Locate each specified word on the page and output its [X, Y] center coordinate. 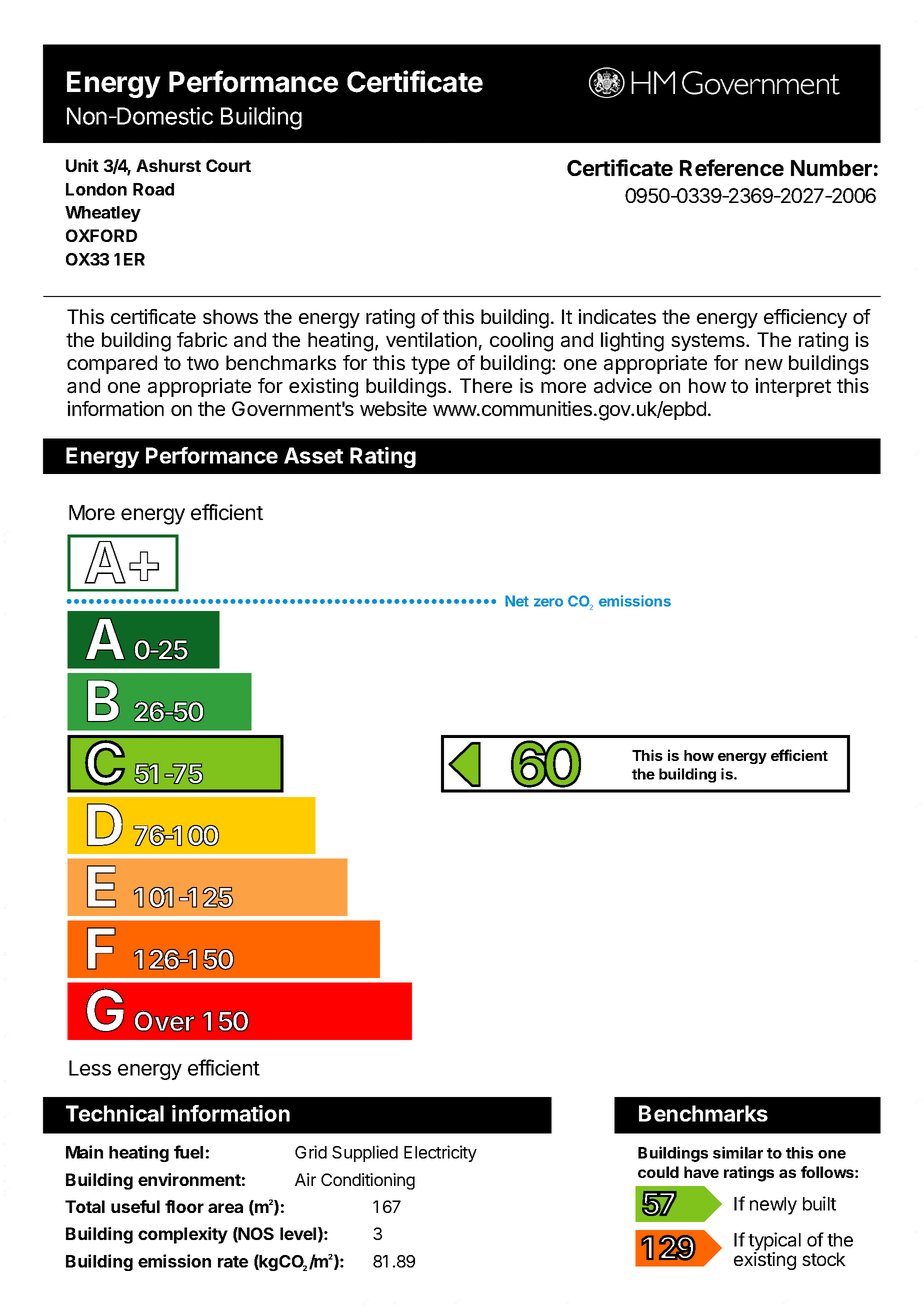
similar [738, 1152]
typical [774, 1242]
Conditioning [368, 1181]
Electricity [440, 1153]
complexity [183, 1235]
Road [153, 189]
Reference [732, 167]
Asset [313, 455]
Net [517, 601]
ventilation [431, 340]
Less [90, 1068]
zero [548, 602]
